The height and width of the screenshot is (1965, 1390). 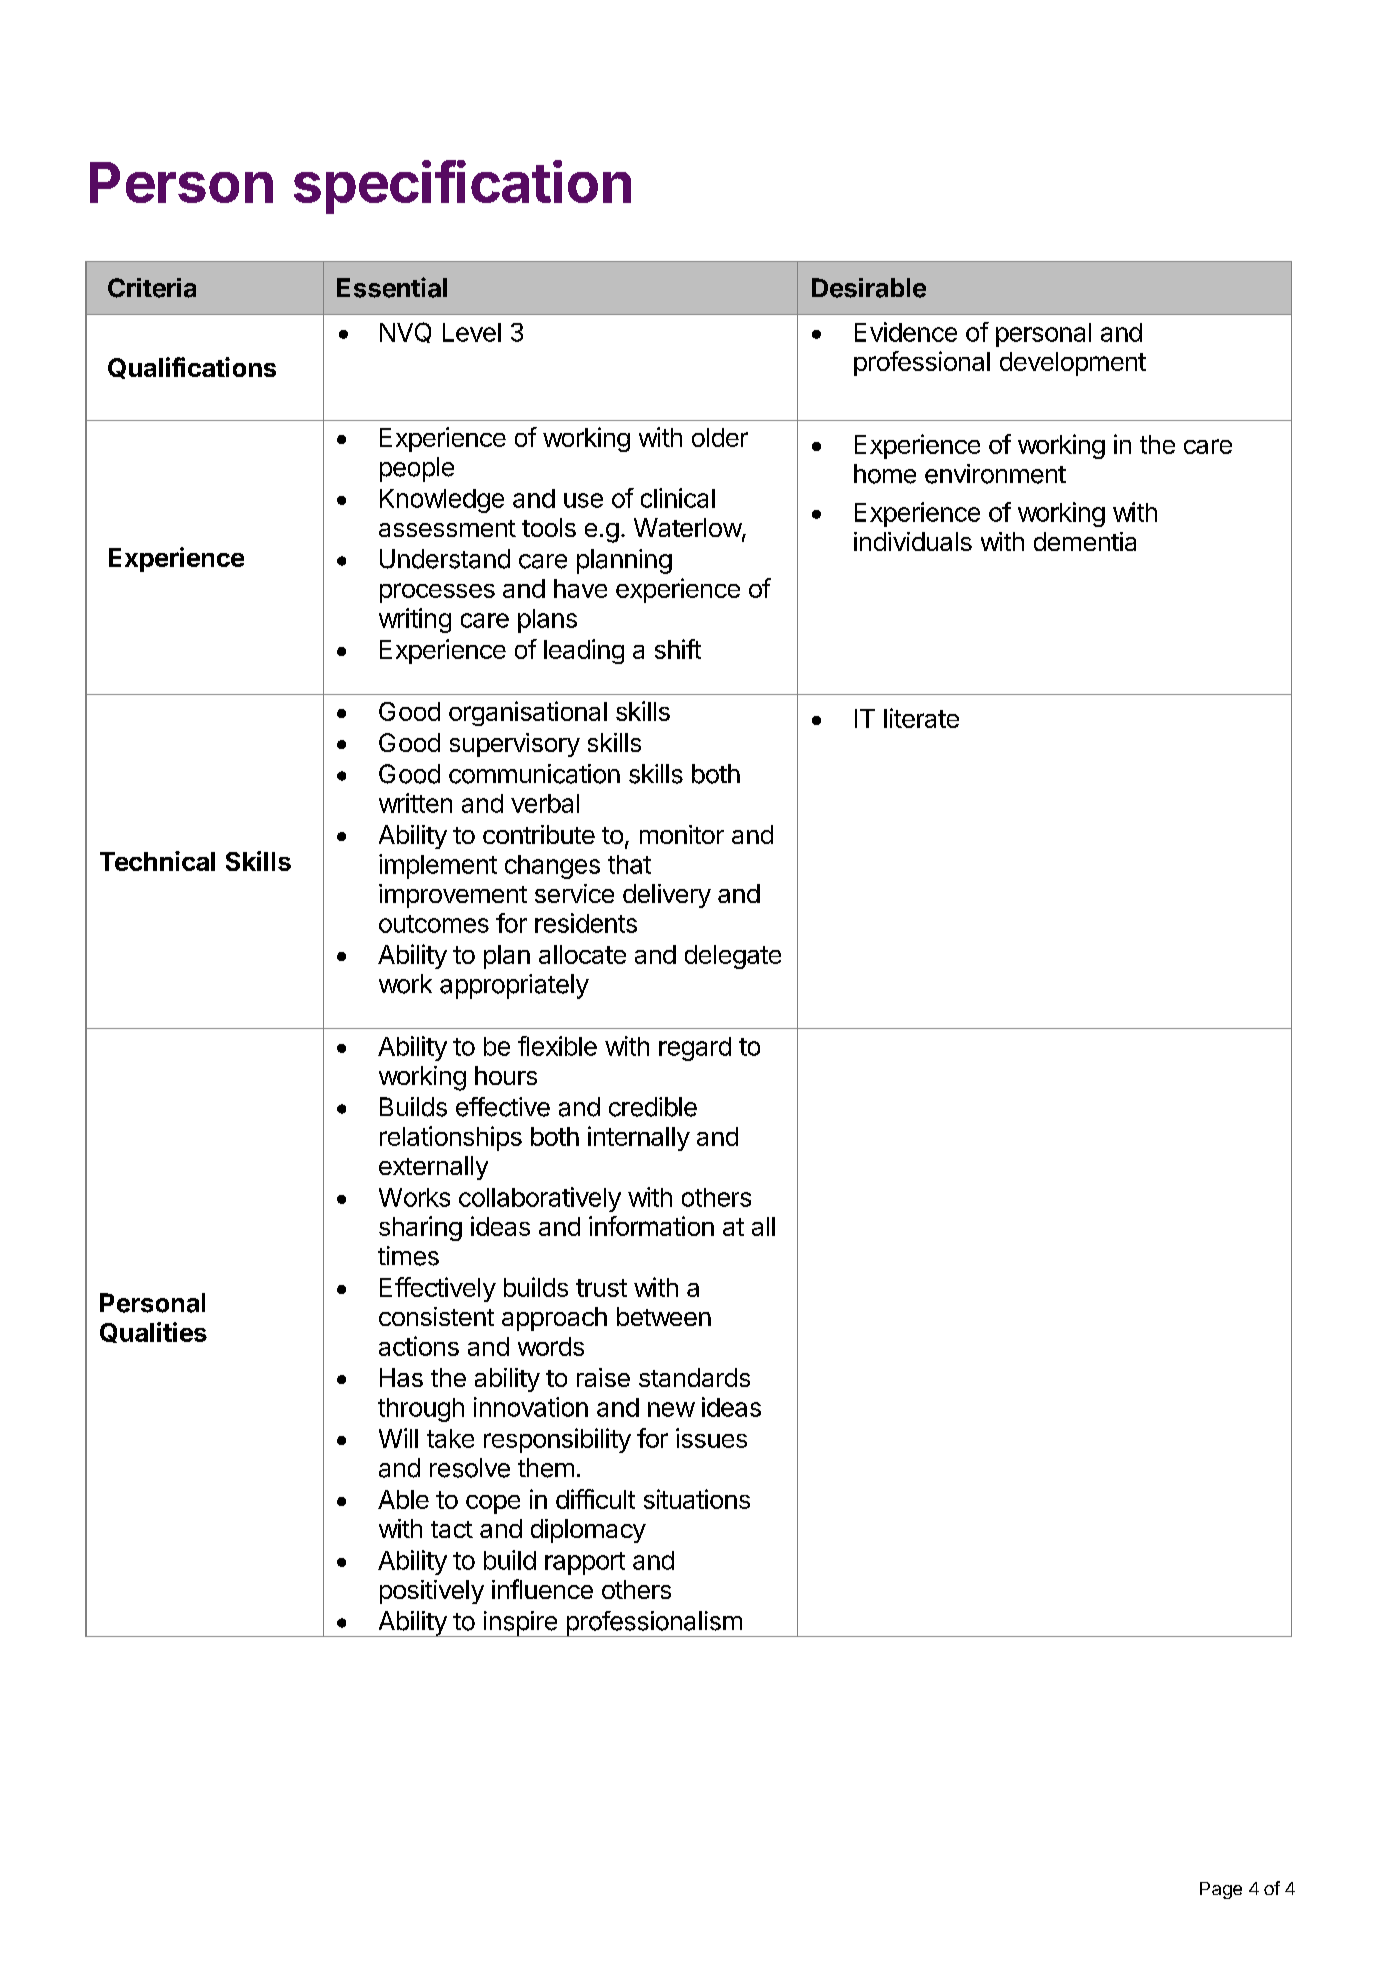 I want to click on Essential, so click(x=392, y=287).
